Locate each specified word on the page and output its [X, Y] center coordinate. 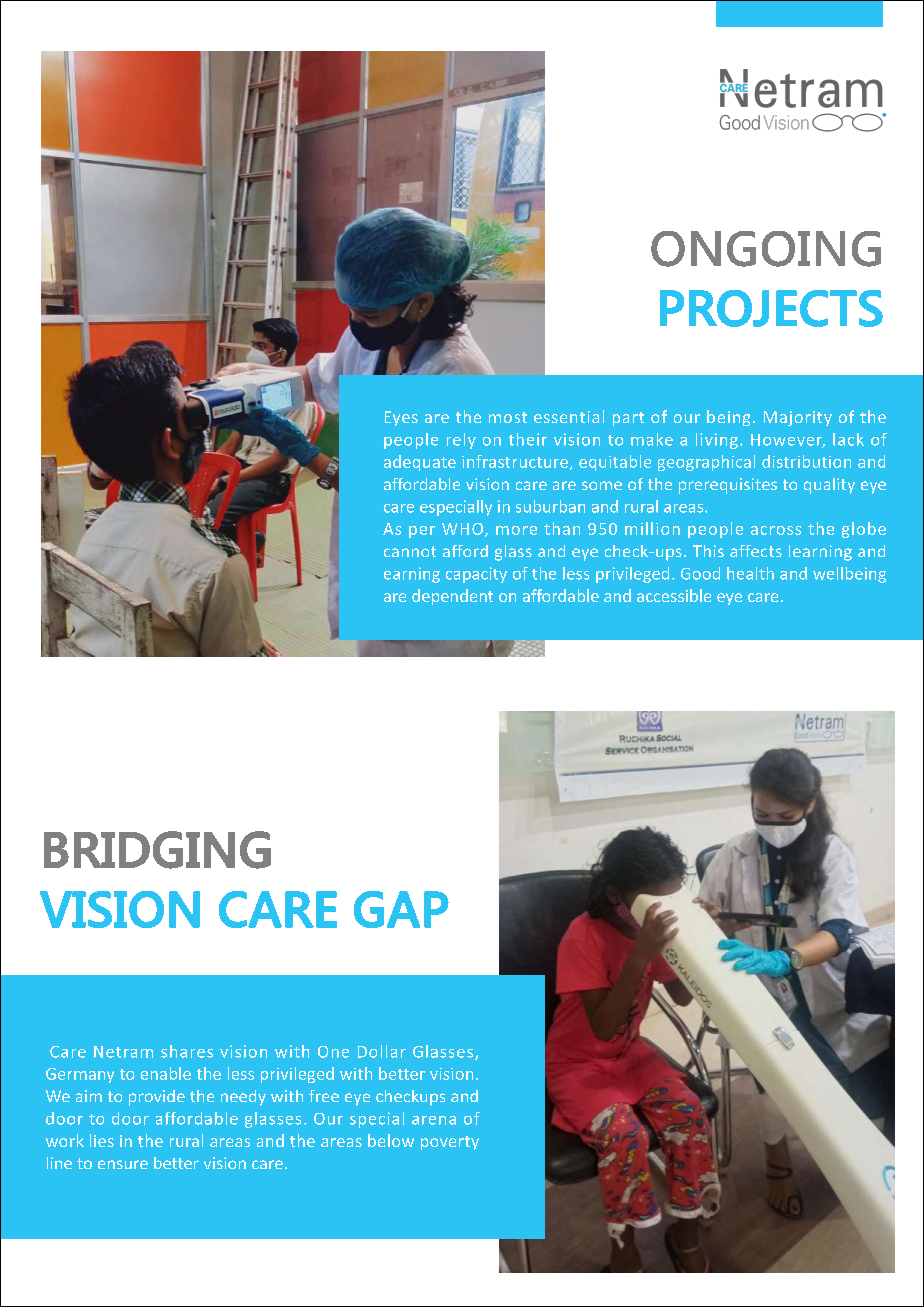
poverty [450, 1143]
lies [102, 1140]
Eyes [401, 418]
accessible [674, 595]
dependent [452, 597]
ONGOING [766, 249]
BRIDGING [157, 850]
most [508, 417]
